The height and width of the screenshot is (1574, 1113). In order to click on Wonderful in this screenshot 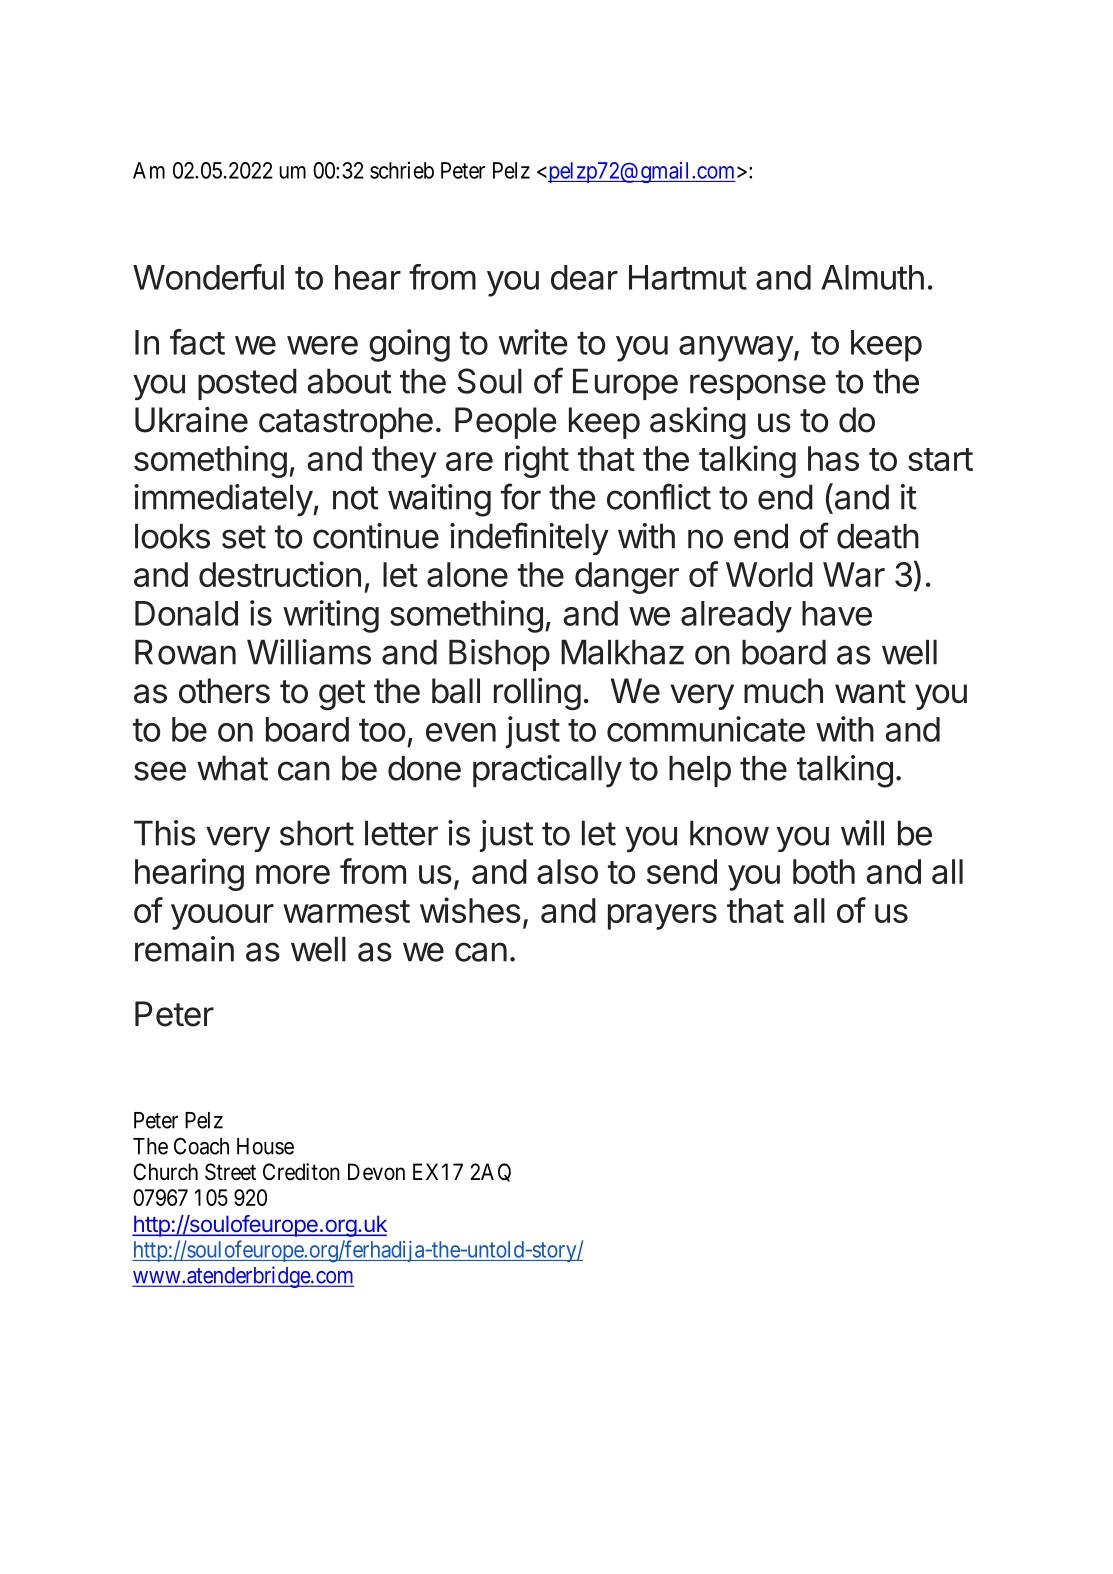, I will do `click(208, 277)`.
